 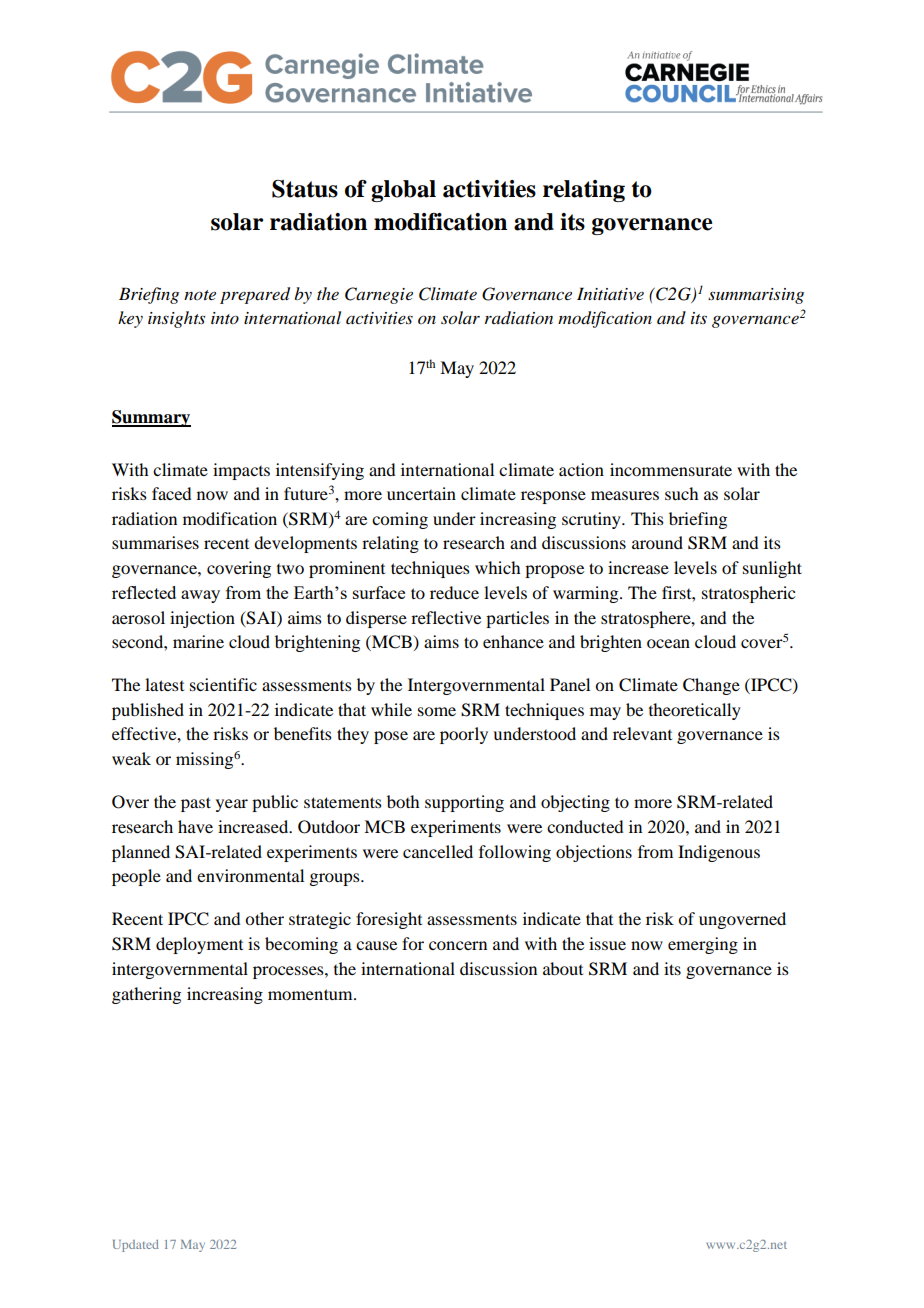 What do you see at coordinates (403, 191) in the screenshot?
I see `global` at bounding box center [403, 191].
